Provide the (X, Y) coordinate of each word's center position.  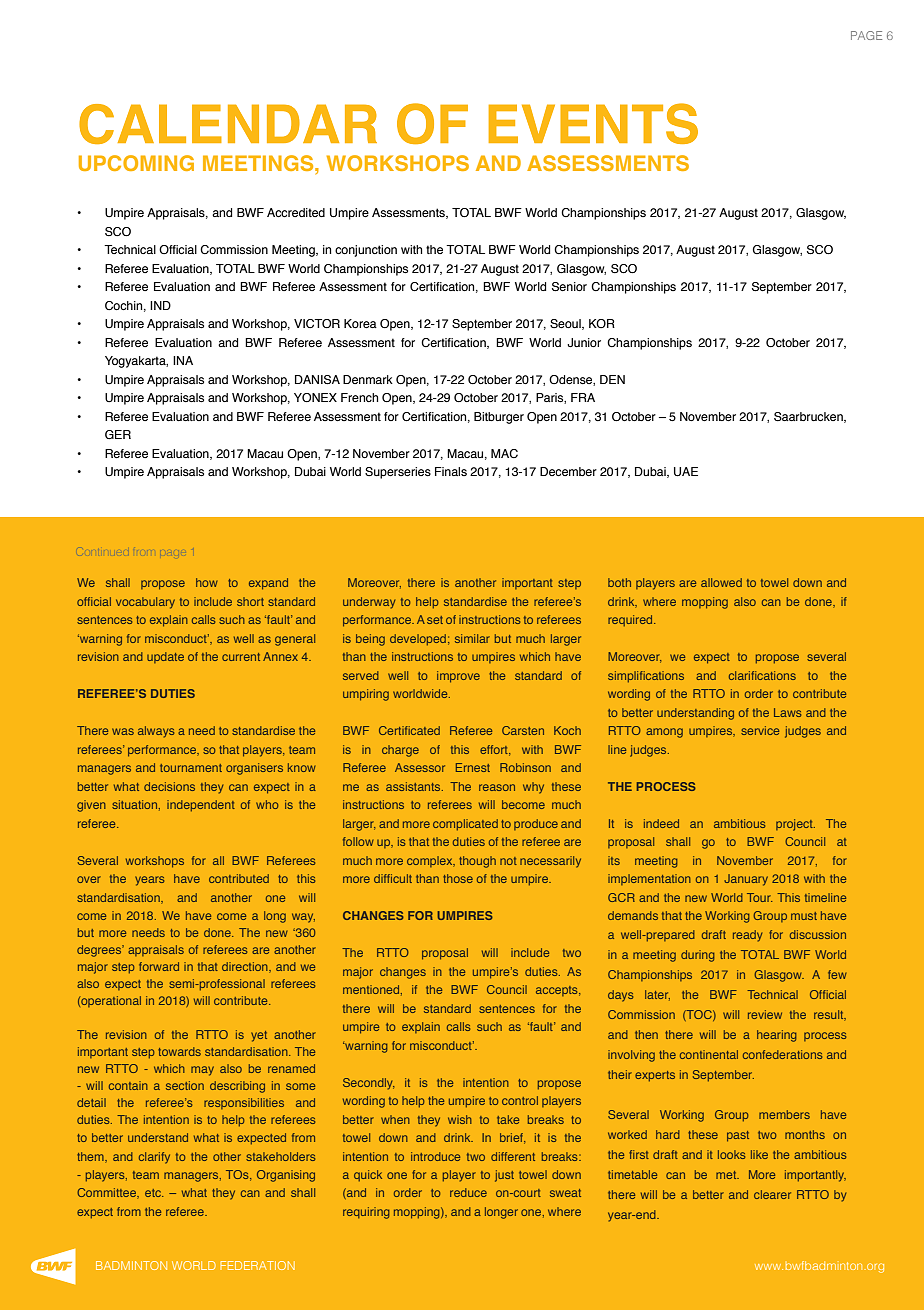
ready (747, 936)
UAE (686, 472)
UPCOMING (136, 163)
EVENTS (593, 123)
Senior (569, 286)
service (760, 730)
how (207, 582)
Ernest (473, 767)
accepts (558, 991)
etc (154, 1193)
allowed (721, 582)
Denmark (368, 379)
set (435, 620)
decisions (169, 786)
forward (159, 966)
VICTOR (317, 323)
